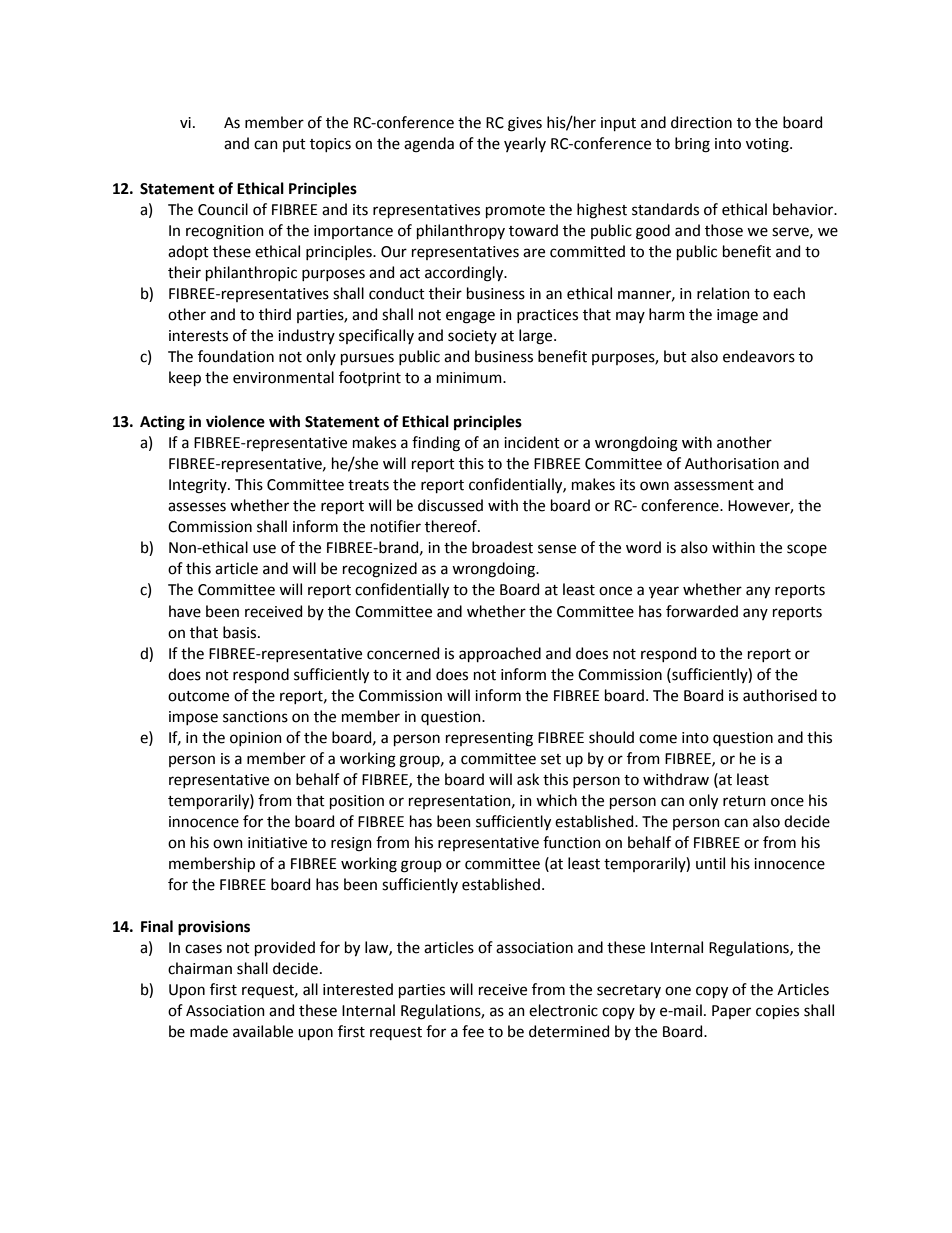 This screenshot has width=952, height=1233. I want to click on representing, so click(489, 739).
